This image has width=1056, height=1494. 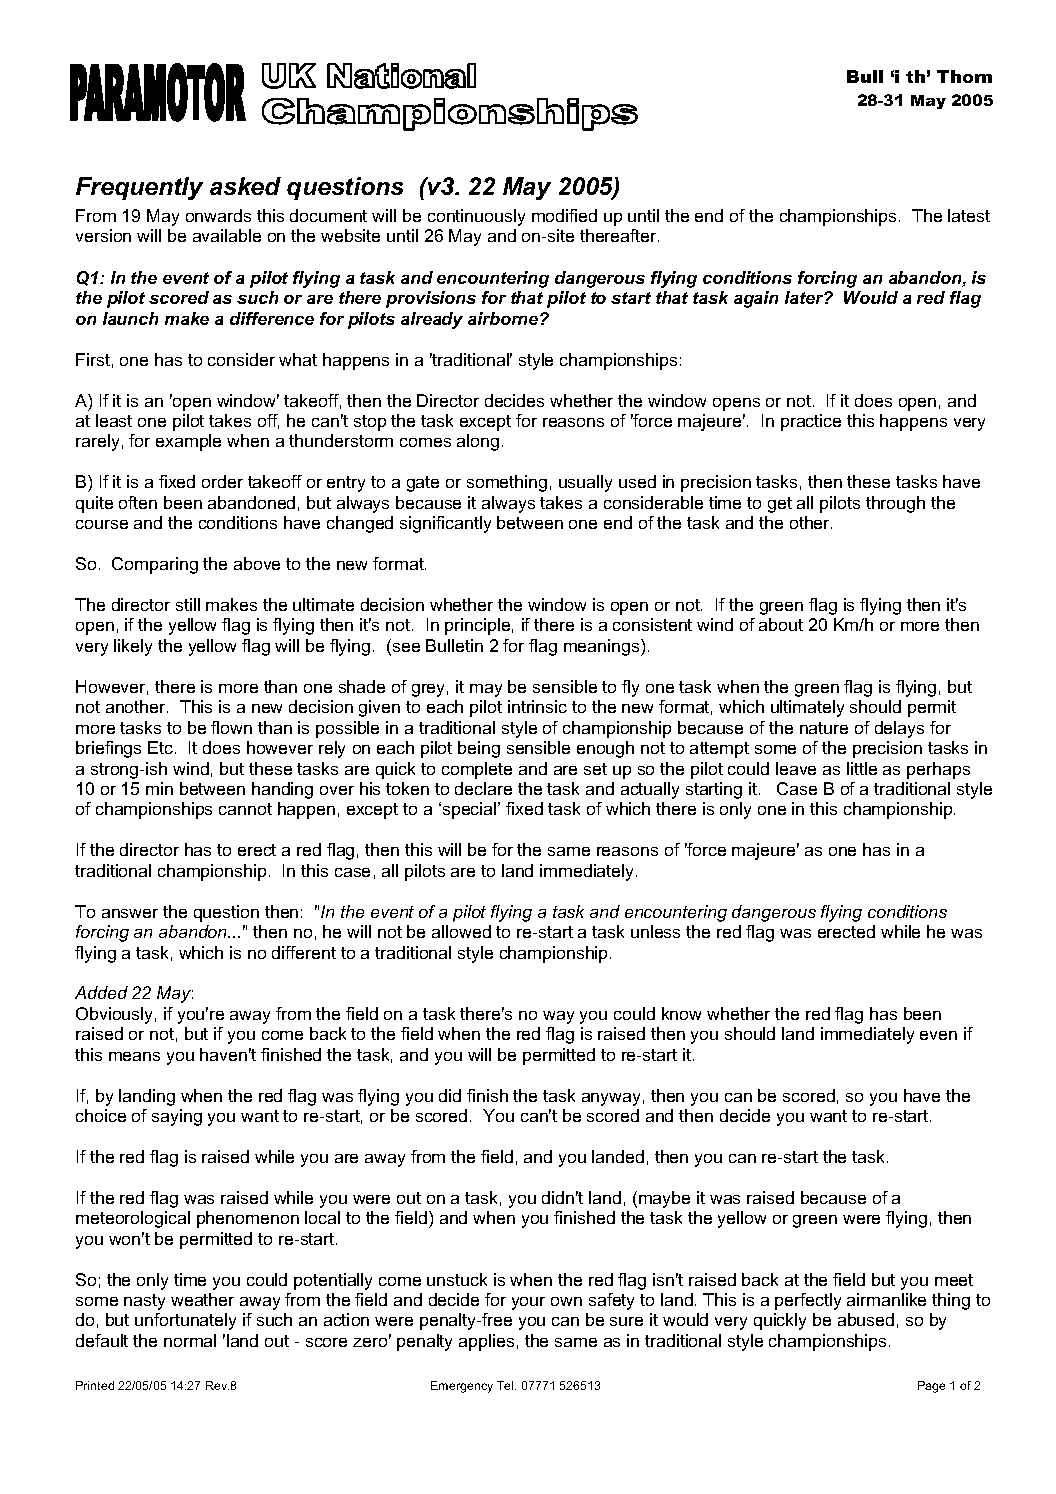 I want to click on normal, so click(x=190, y=1340).
